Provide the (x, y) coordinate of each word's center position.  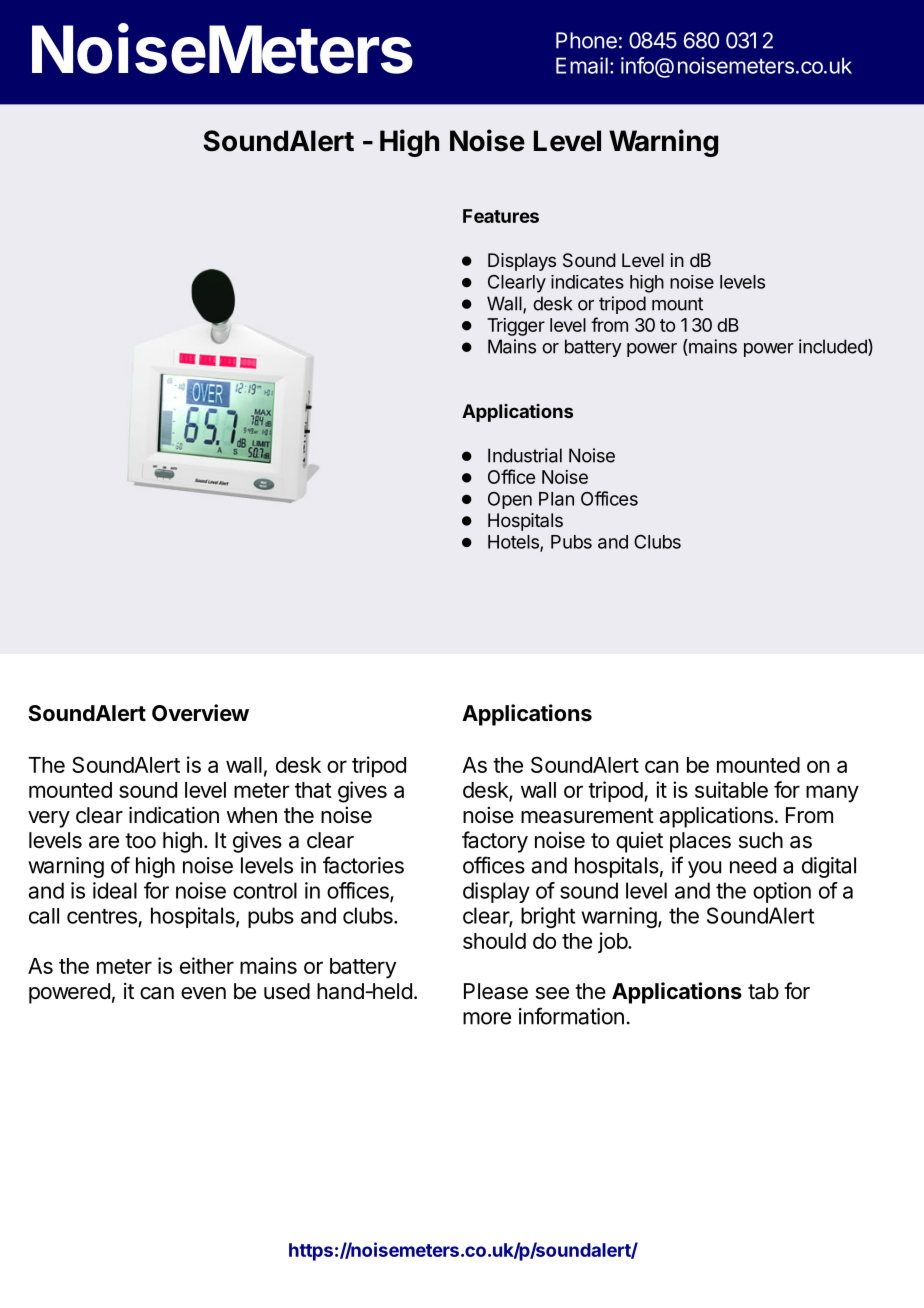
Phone (586, 40)
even (203, 993)
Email (582, 65)
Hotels (514, 543)
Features (501, 216)
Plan (556, 499)
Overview (200, 713)
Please (496, 991)
